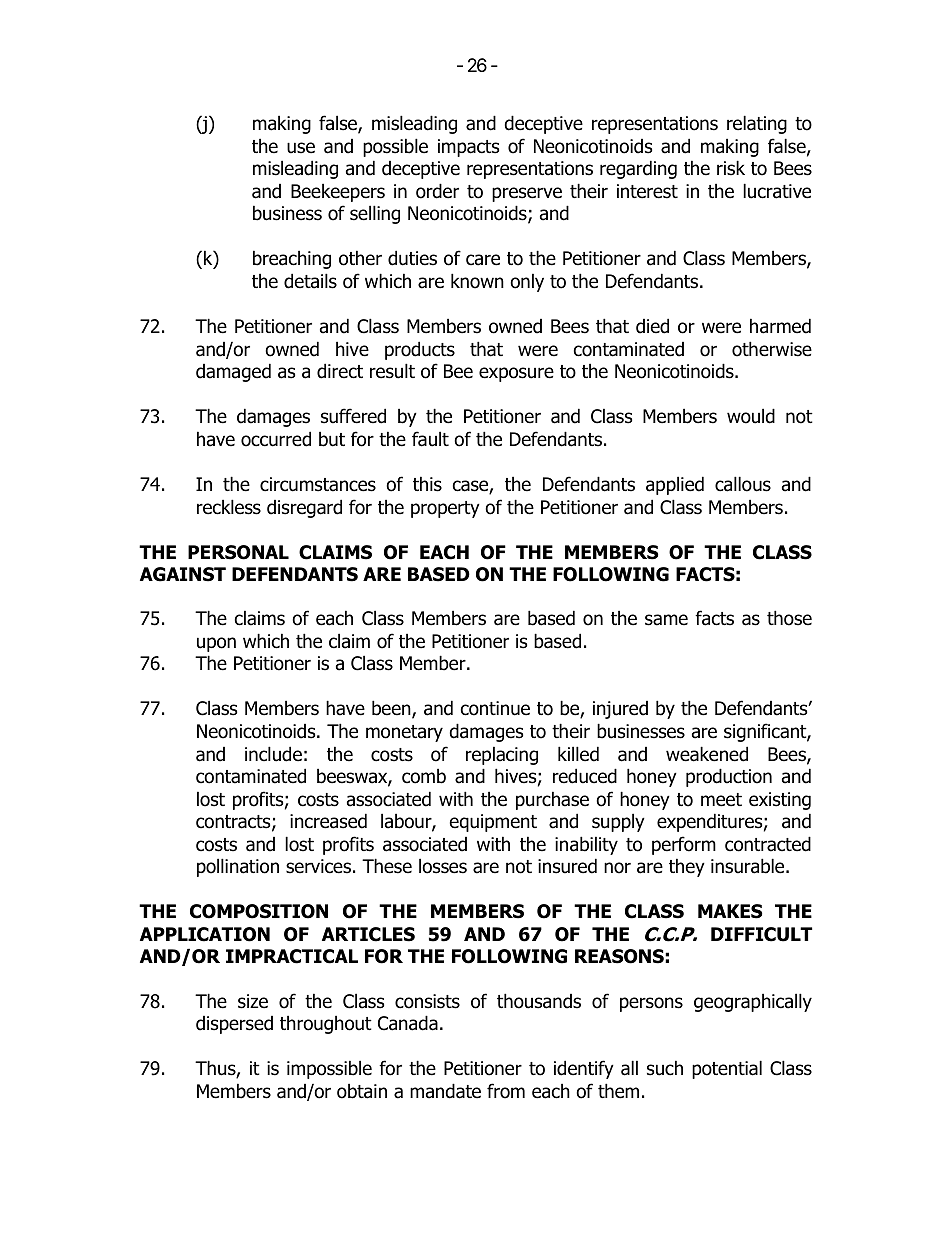 The height and width of the screenshot is (1233, 952). I want to click on continue, so click(495, 708).
